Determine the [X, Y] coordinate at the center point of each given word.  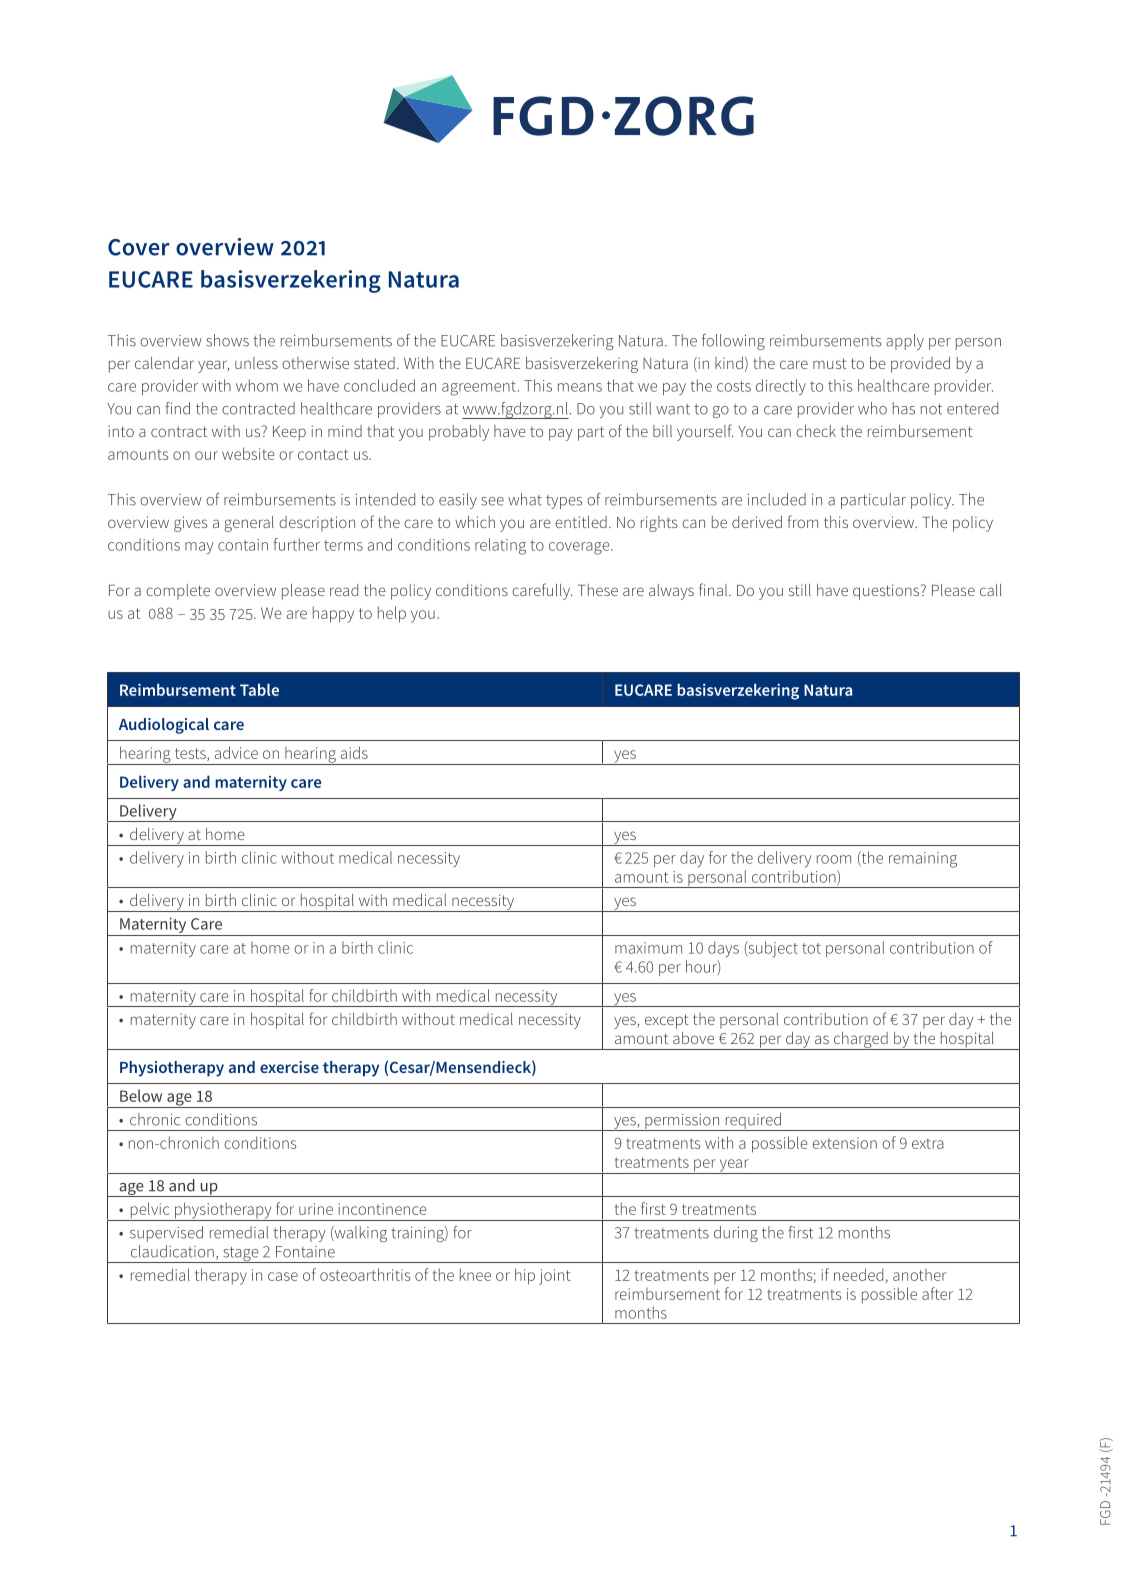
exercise [289, 1067]
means [580, 387]
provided [920, 365]
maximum [648, 948]
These [598, 590]
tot [811, 948]
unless [256, 363]
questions [887, 592]
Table [259, 689]
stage [241, 1255]
